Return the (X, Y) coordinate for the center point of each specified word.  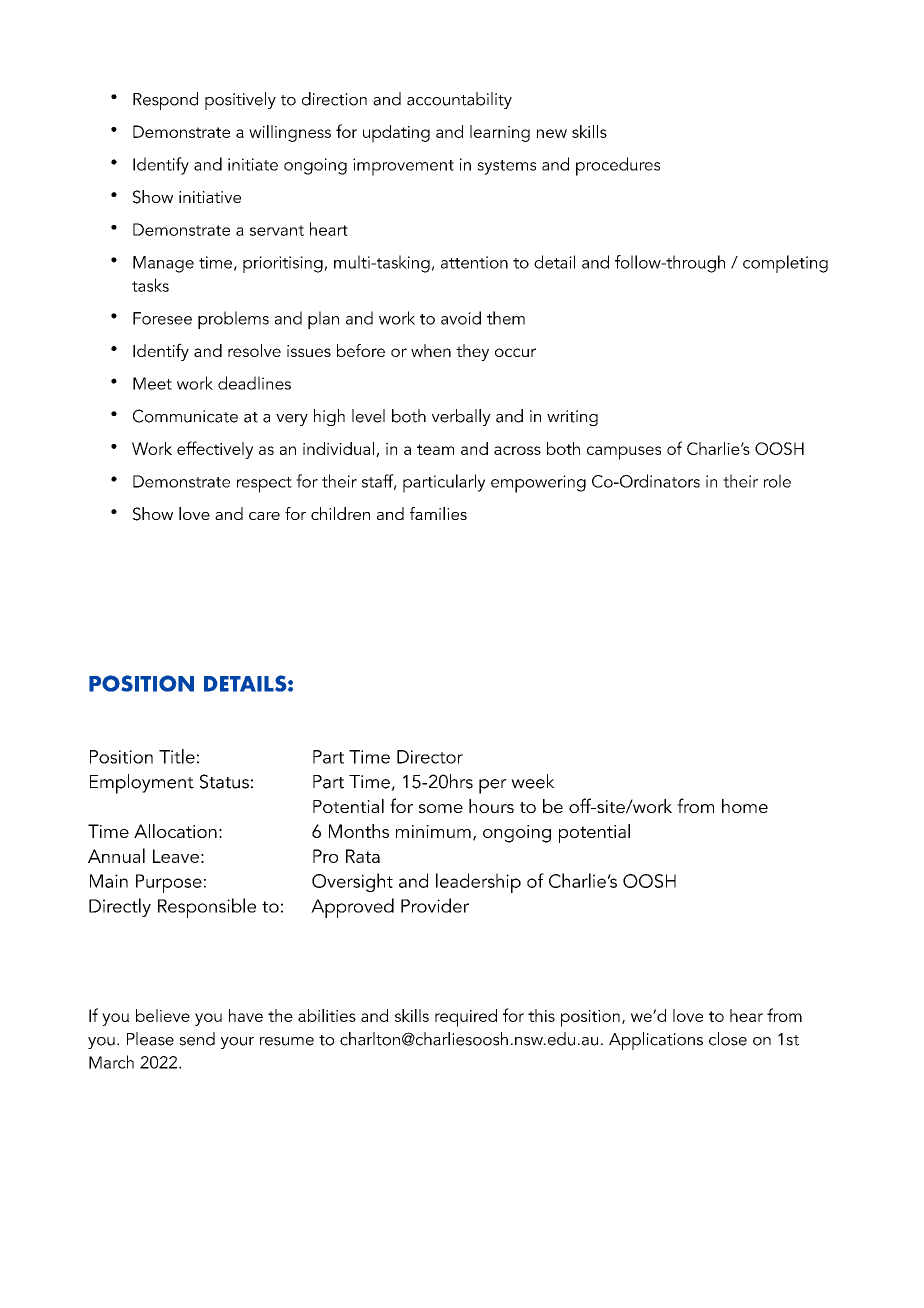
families (438, 513)
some (441, 808)
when (431, 350)
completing (785, 264)
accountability (459, 100)
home (745, 806)
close (728, 1039)
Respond (165, 101)
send (197, 1039)
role (777, 481)
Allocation (175, 831)
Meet (152, 383)
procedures (618, 166)
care (264, 516)
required (466, 1018)
